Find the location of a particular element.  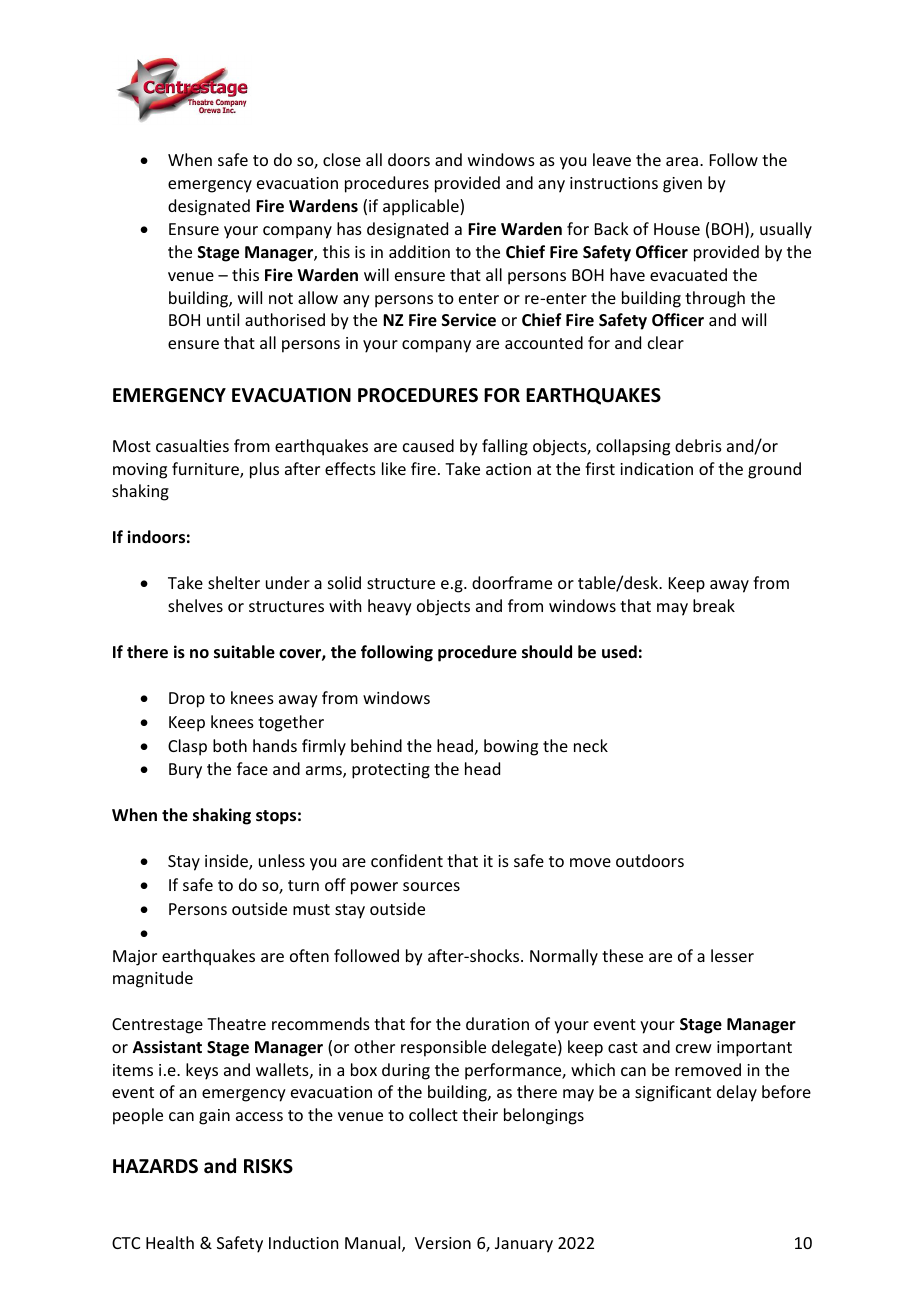

falling is located at coordinates (505, 447).
